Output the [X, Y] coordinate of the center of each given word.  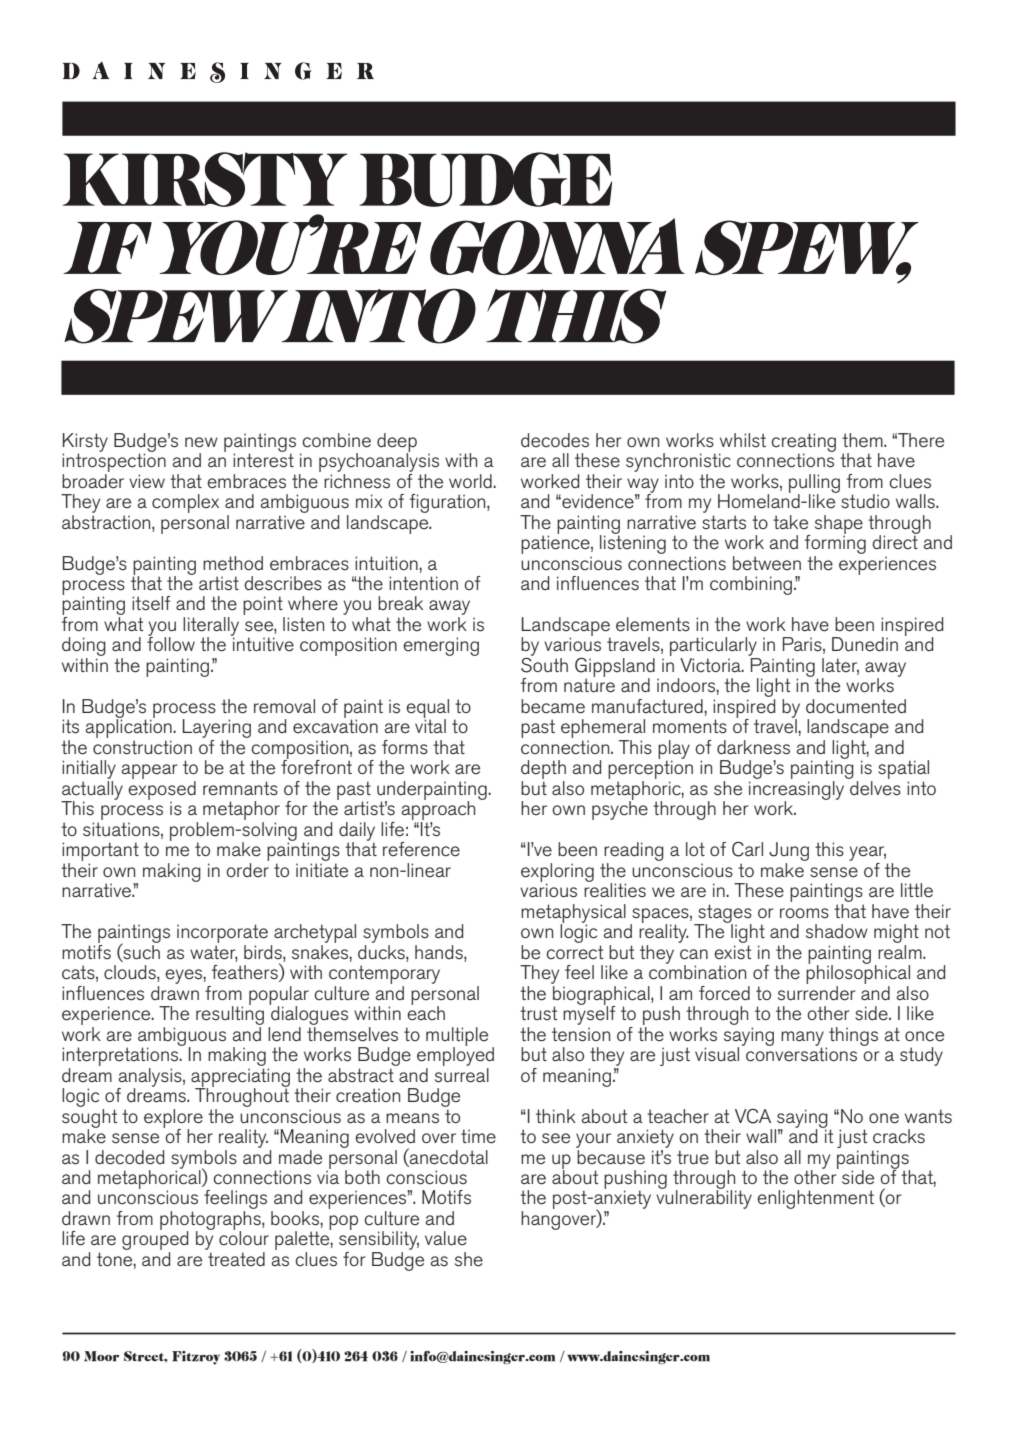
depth [543, 771]
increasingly [798, 790]
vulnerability [704, 1198]
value [446, 1238]
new [201, 442]
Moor [101, 1356]
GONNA [557, 246]
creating [803, 443]
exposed [162, 790]
